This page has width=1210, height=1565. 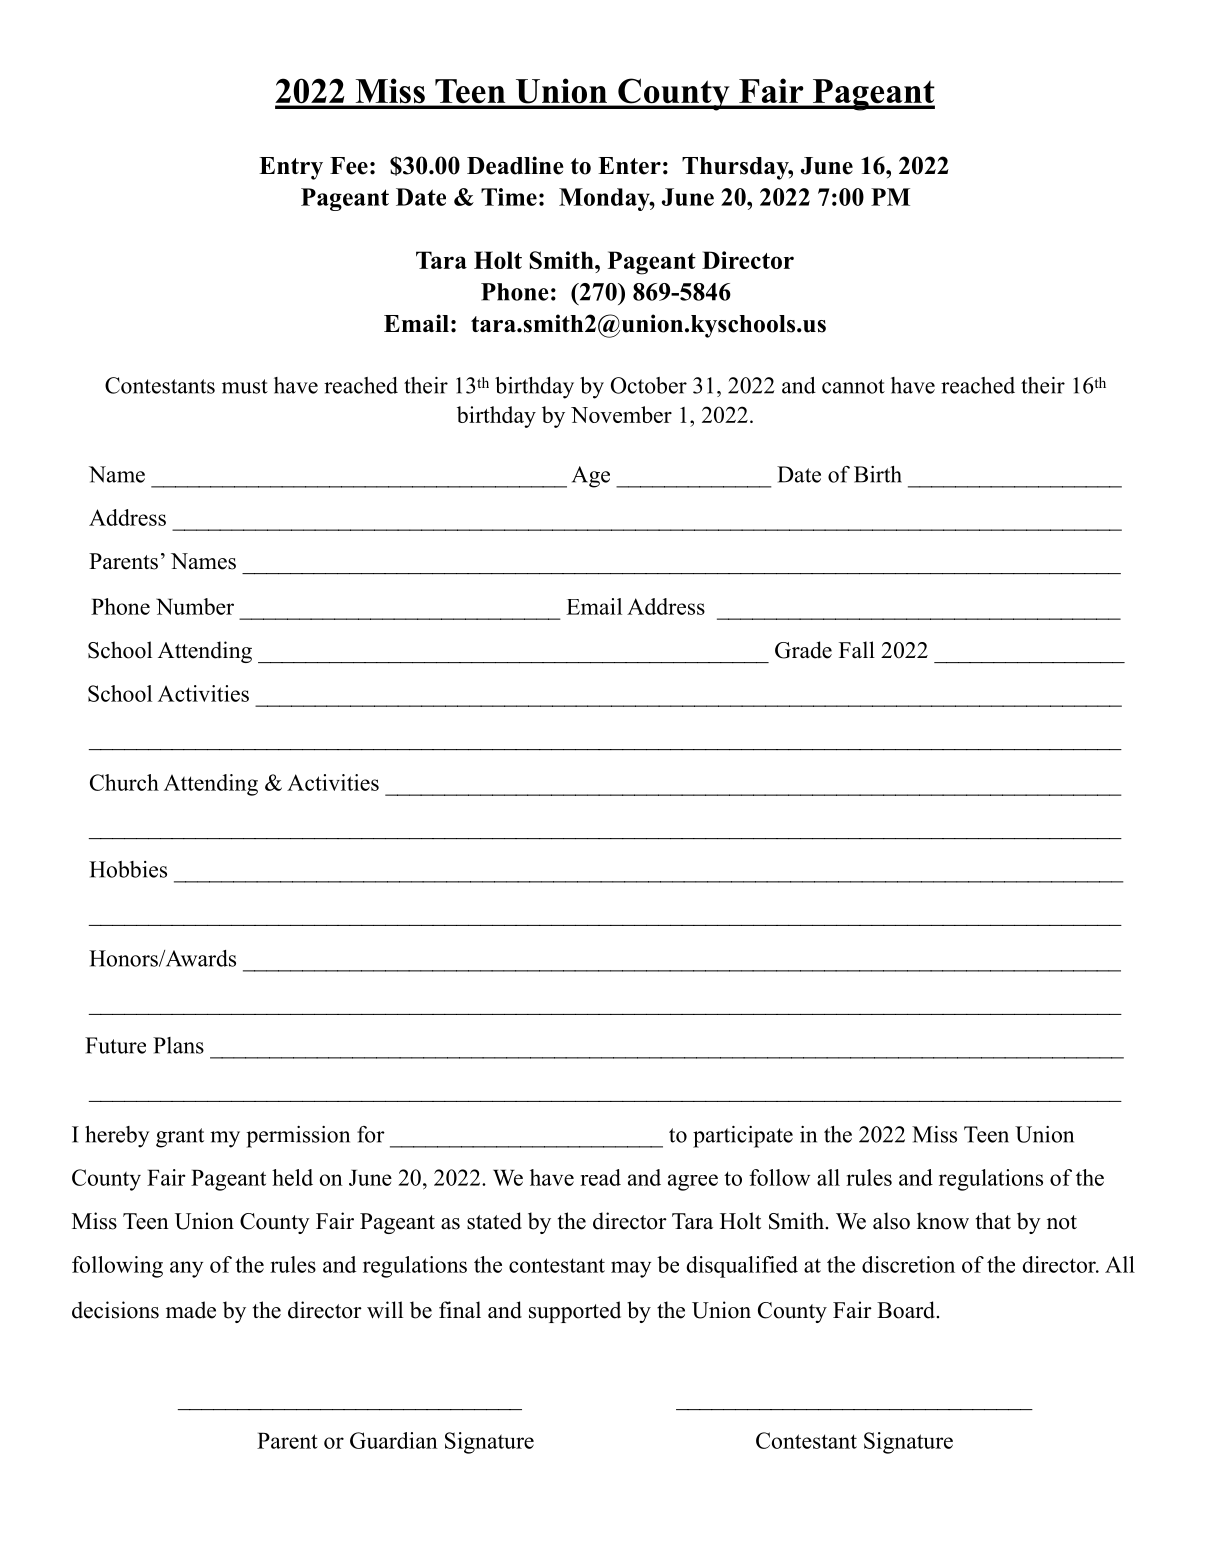 I want to click on Entry, so click(x=291, y=168).
